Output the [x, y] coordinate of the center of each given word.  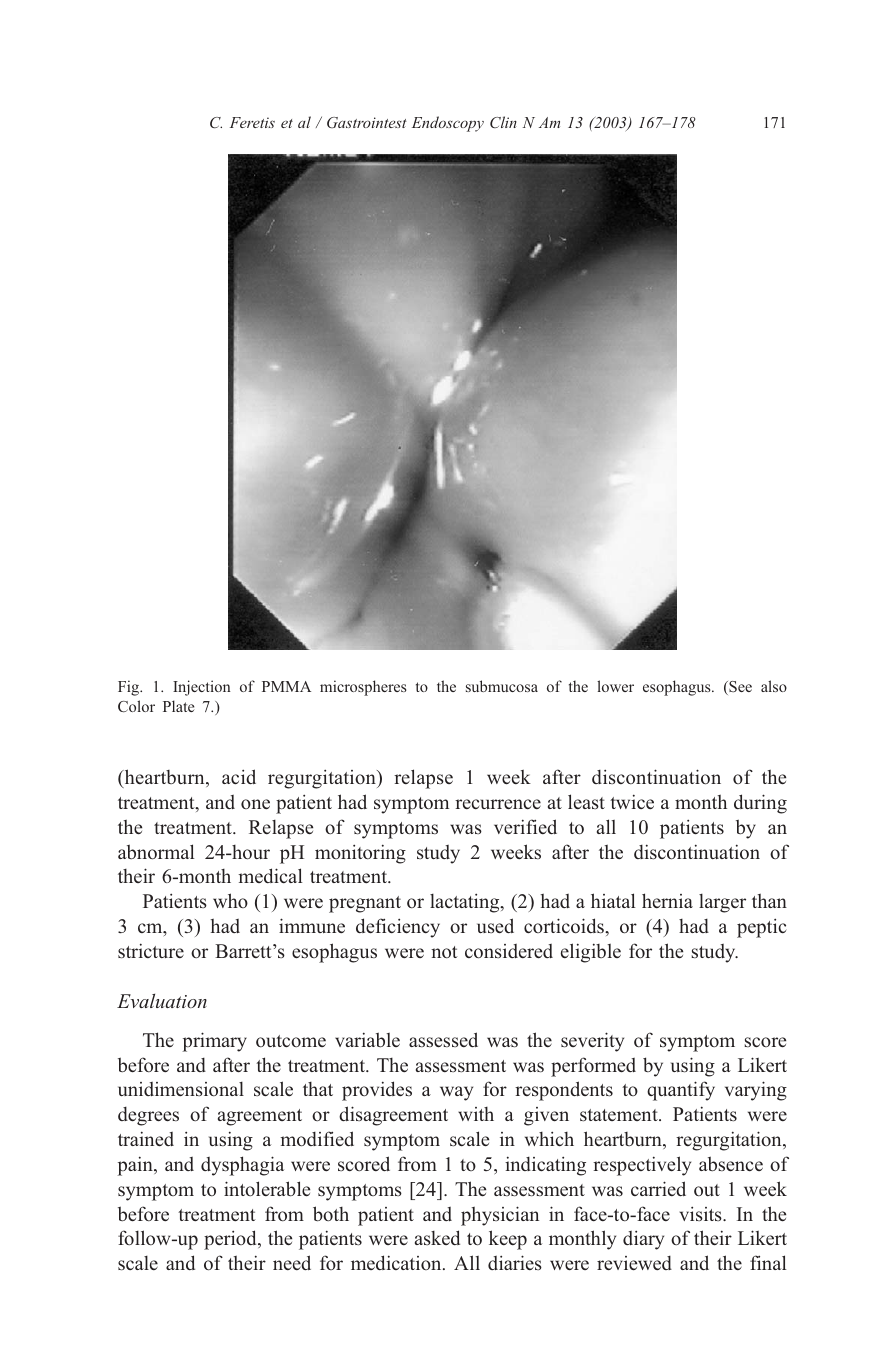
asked [437, 1237]
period [231, 1240]
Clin [503, 122]
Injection [202, 688]
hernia [667, 900]
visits [702, 1213]
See [739, 688]
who [230, 900]
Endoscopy [448, 124]
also [774, 686]
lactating [466, 903]
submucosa [502, 686]
